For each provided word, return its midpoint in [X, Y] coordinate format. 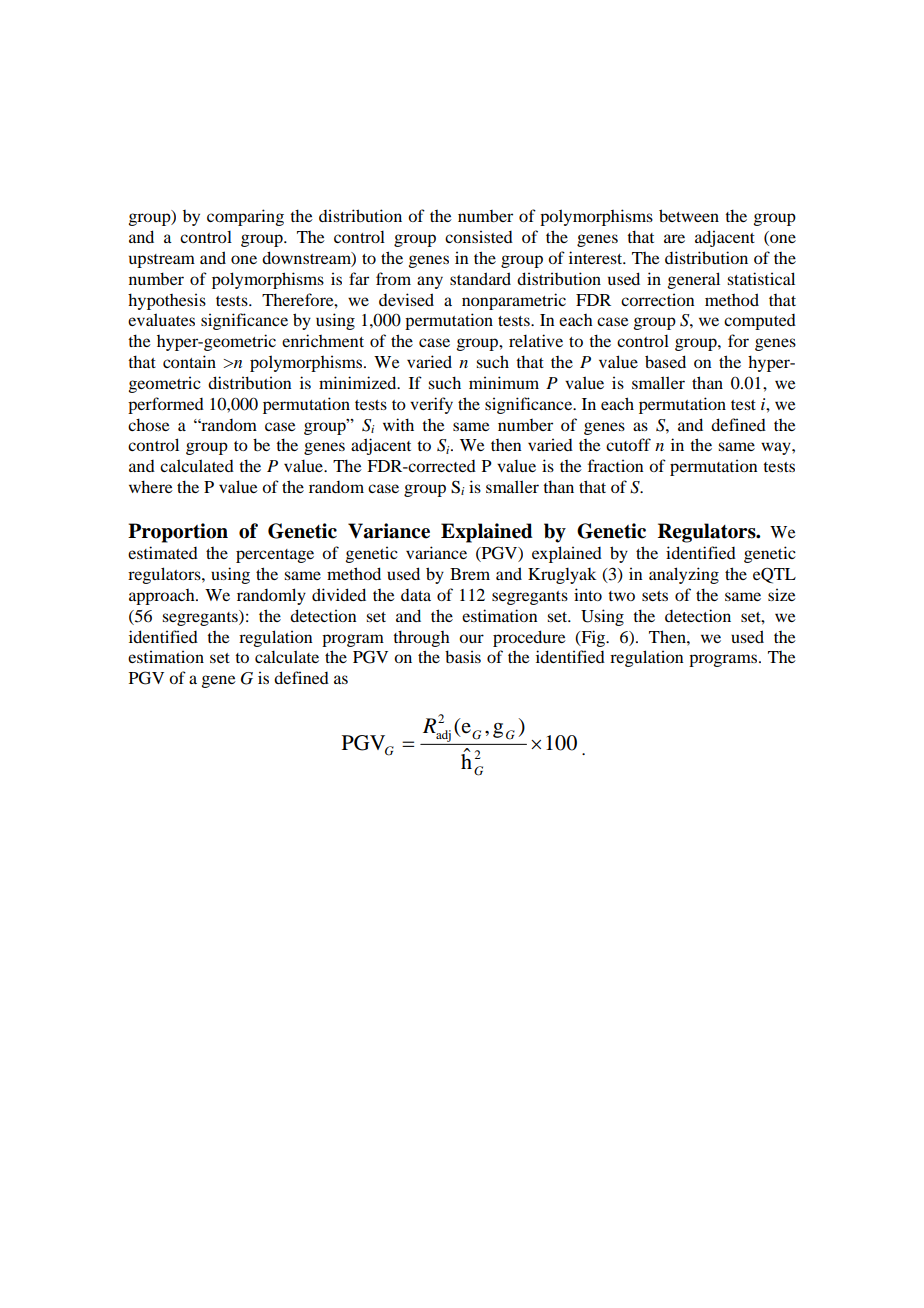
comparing [245, 217]
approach [163, 597]
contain [189, 361]
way [777, 448]
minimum [504, 382]
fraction [616, 465]
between [689, 215]
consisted [479, 236]
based [665, 361]
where [151, 486]
